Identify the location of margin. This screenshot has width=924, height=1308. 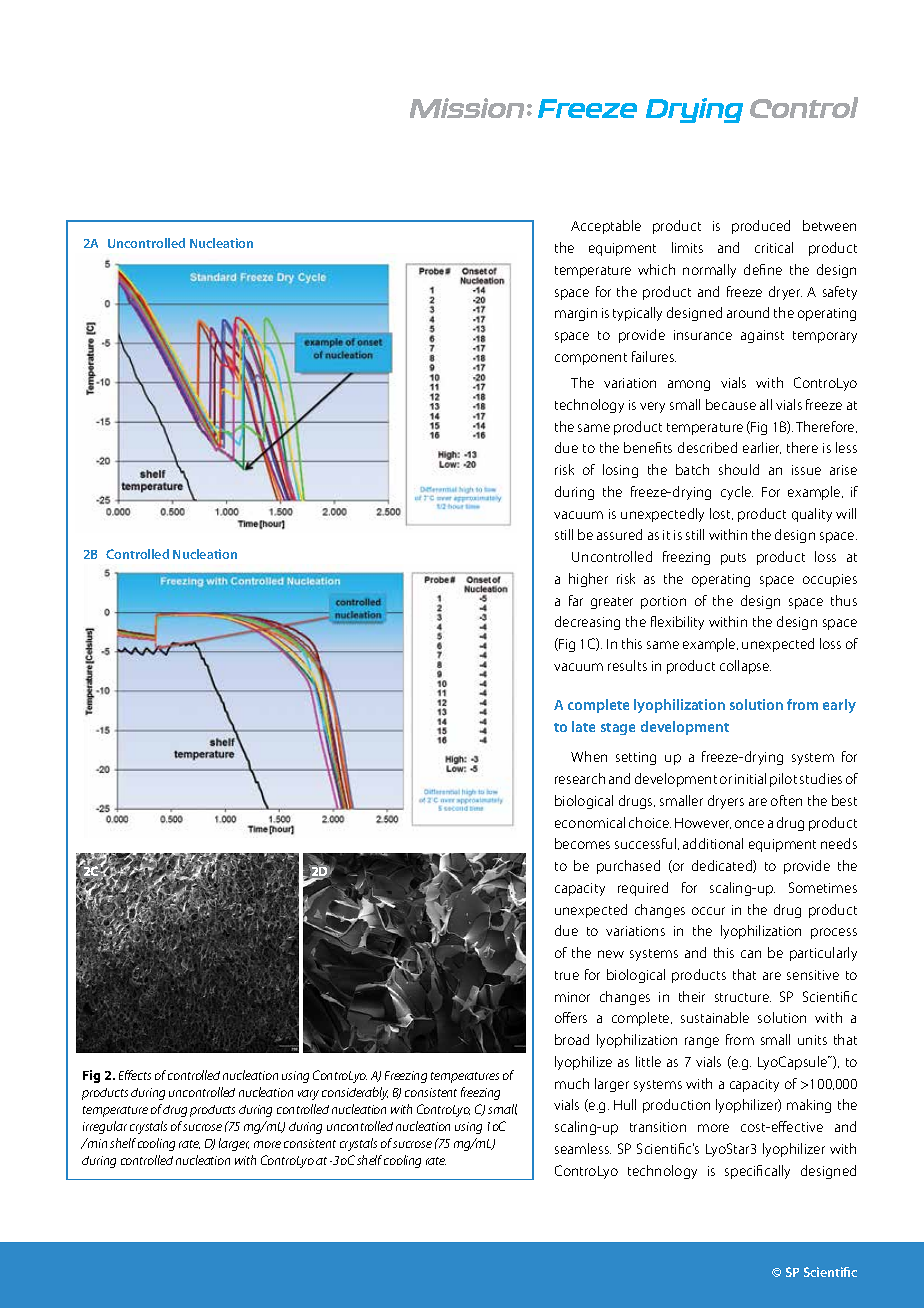
(576, 314).
